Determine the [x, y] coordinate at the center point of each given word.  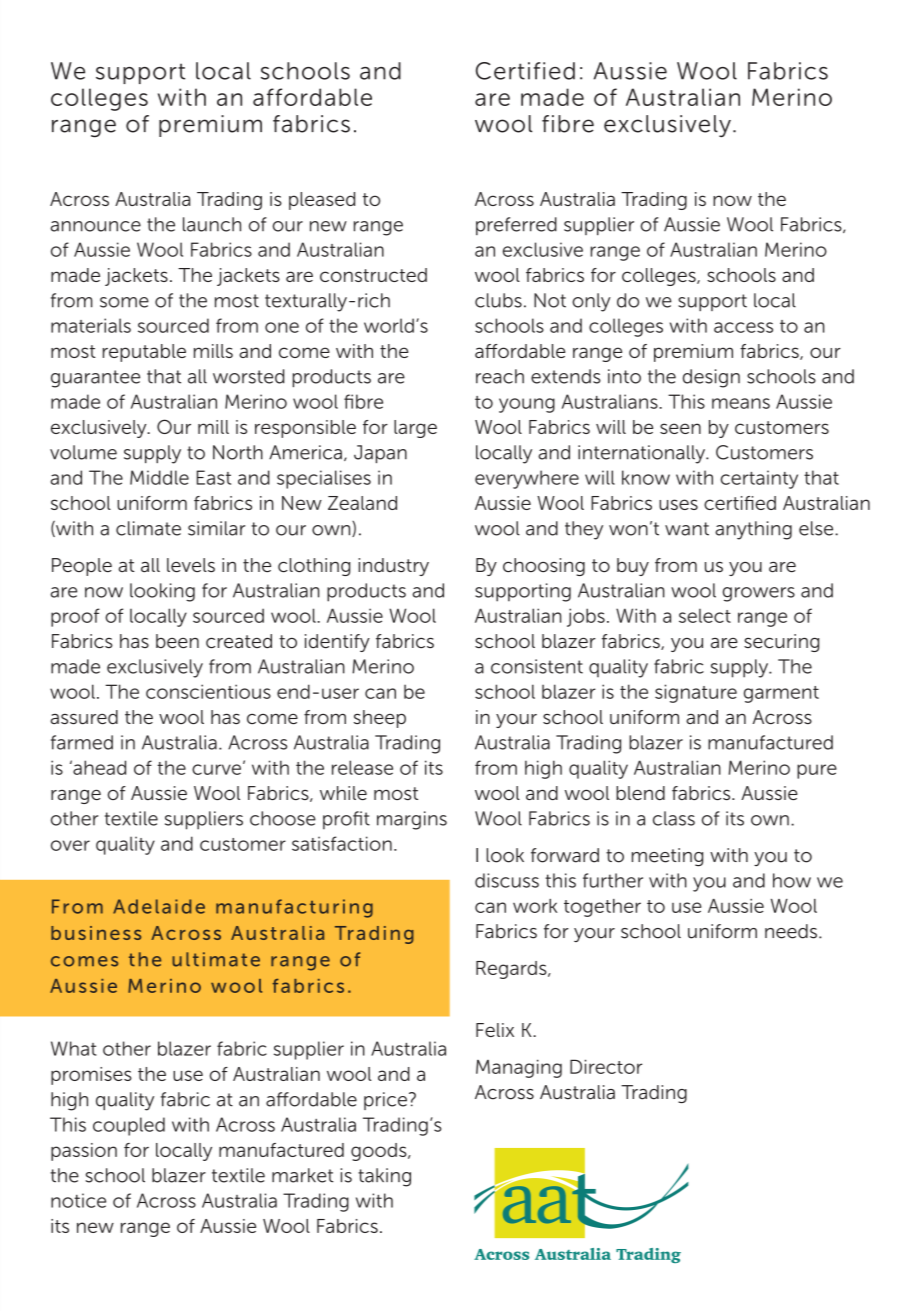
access [743, 327]
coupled [129, 1126]
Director [606, 1066]
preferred [516, 226]
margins [412, 820]
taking [384, 1177]
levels [191, 565]
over [70, 845]
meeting [667, 857]
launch [212, 224]
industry [393, 567]
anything [753, 530]
